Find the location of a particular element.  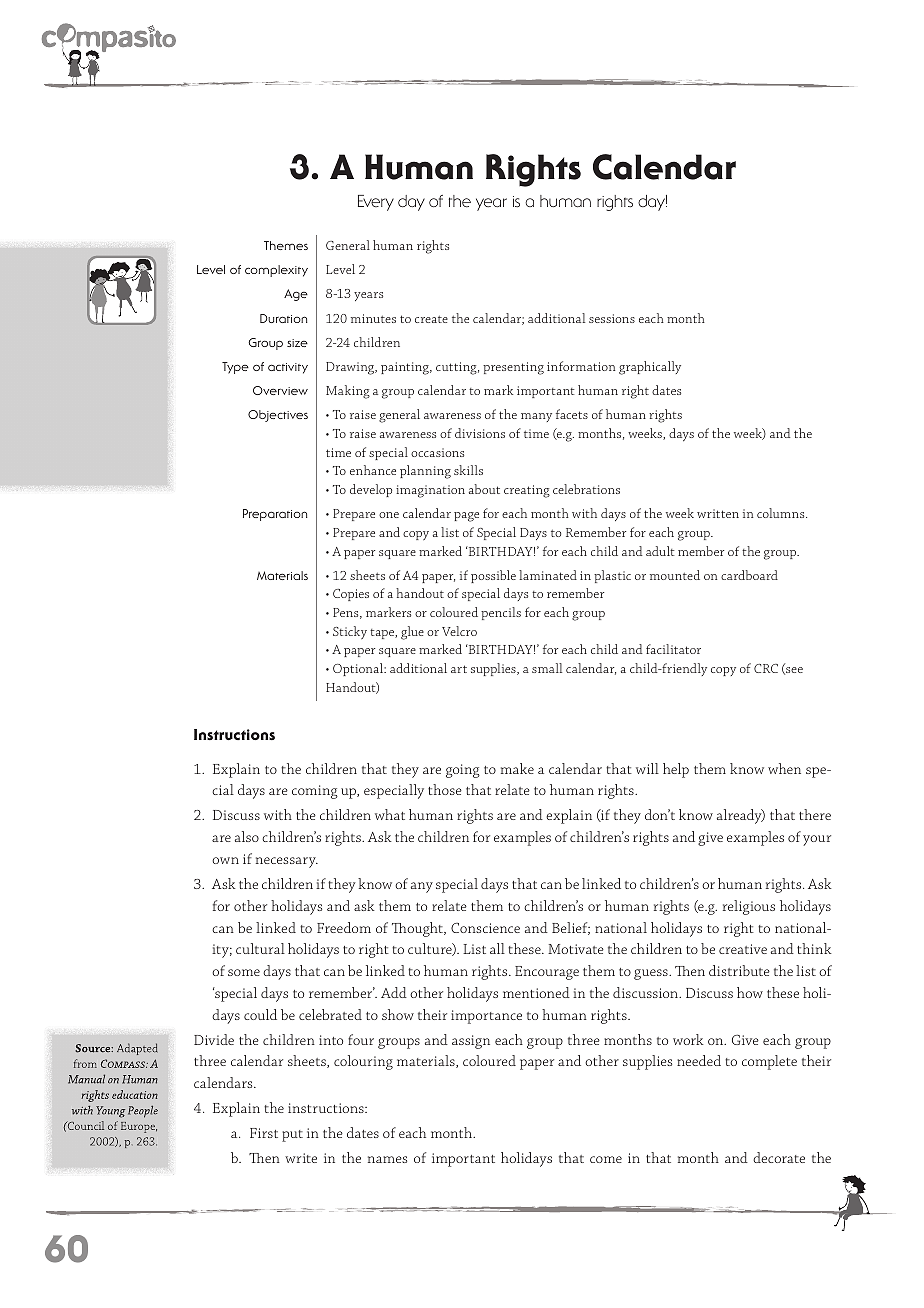

CRC is located at coordinates (766, 668).
